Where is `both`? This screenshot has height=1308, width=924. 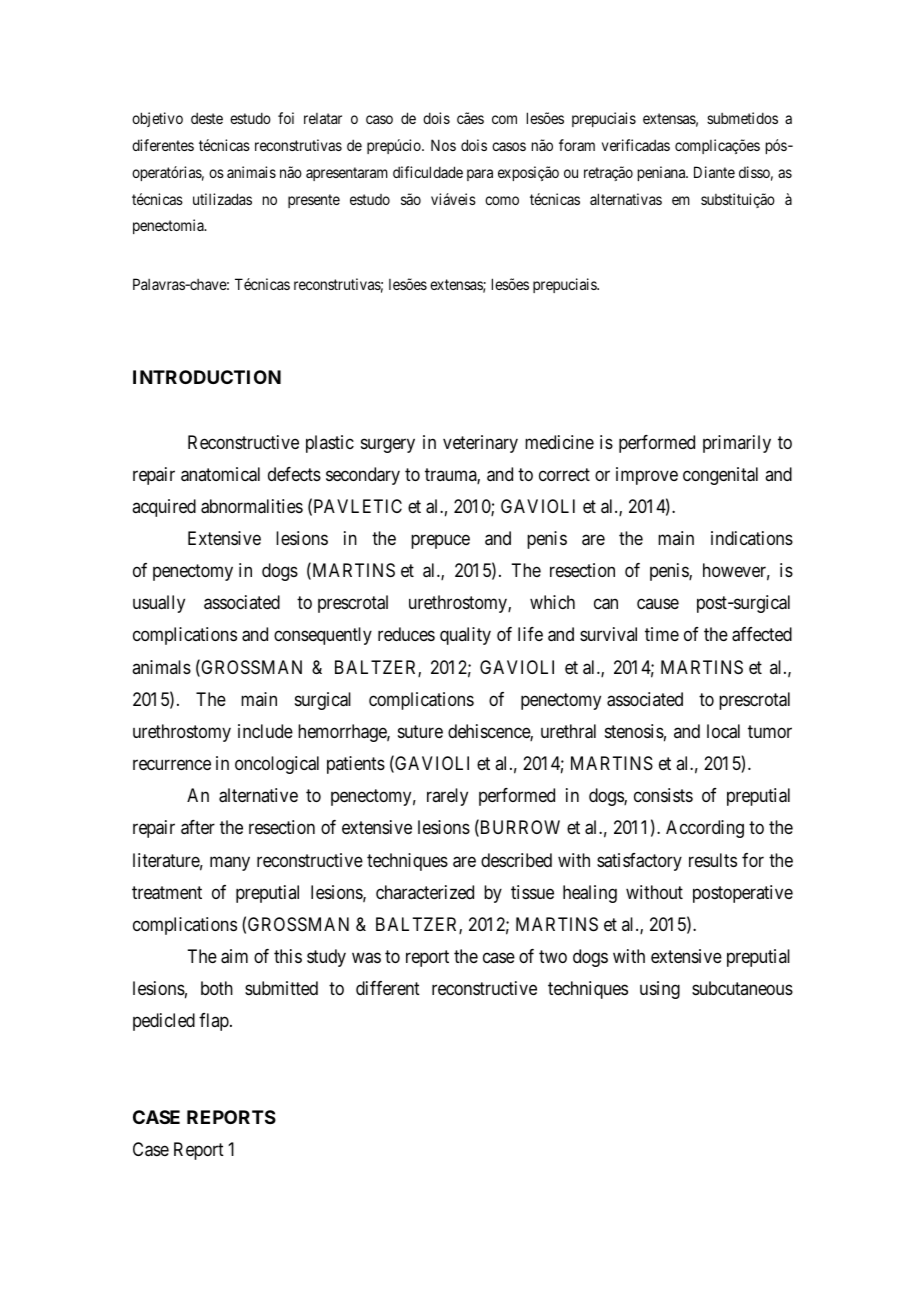
both is located at coordinates (217, 988).
